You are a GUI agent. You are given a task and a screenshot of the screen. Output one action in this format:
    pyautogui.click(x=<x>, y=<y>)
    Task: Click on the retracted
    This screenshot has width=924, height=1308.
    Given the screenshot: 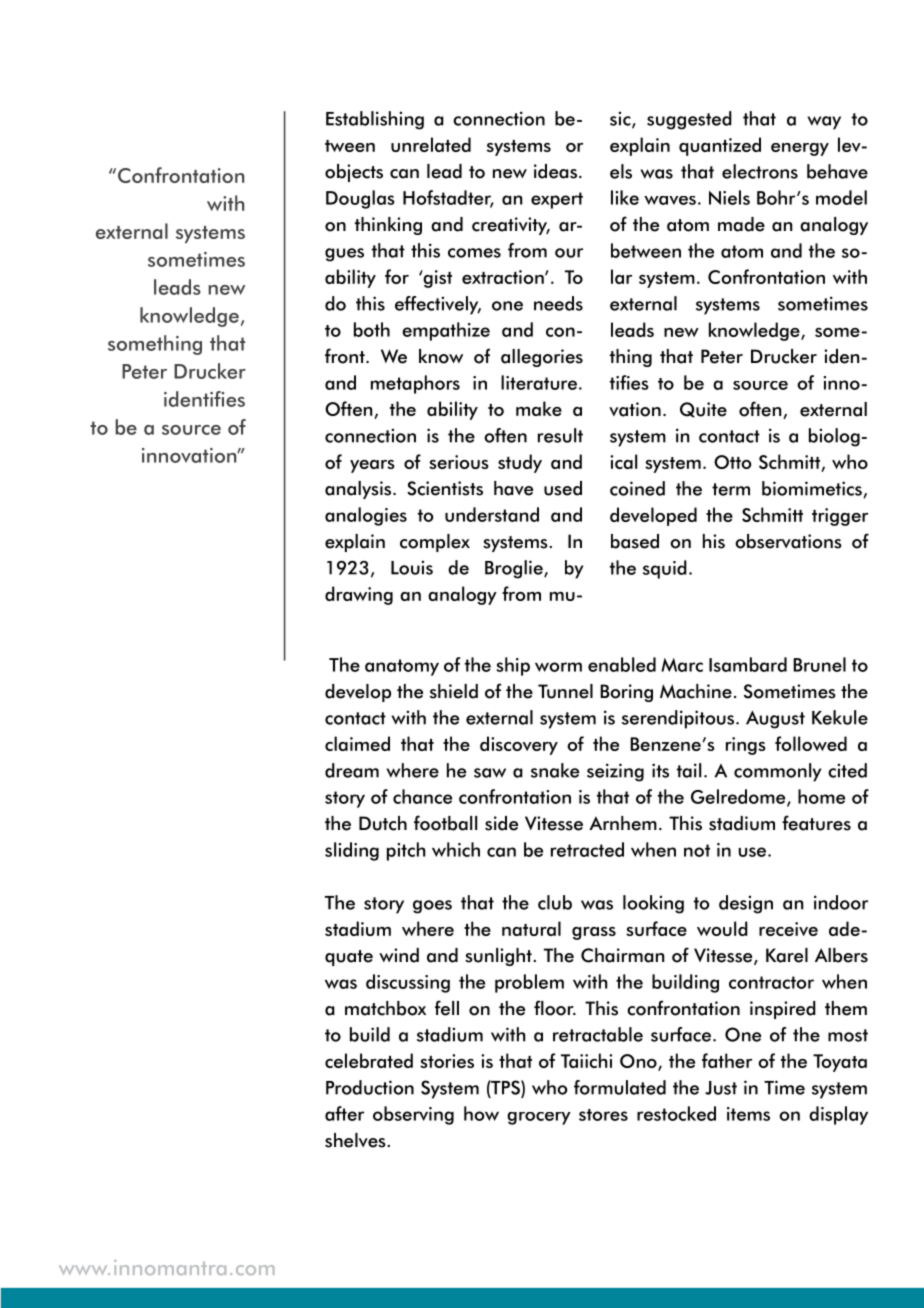 What is the action you would take?
    pyautogui.click(x=587, y=849)
